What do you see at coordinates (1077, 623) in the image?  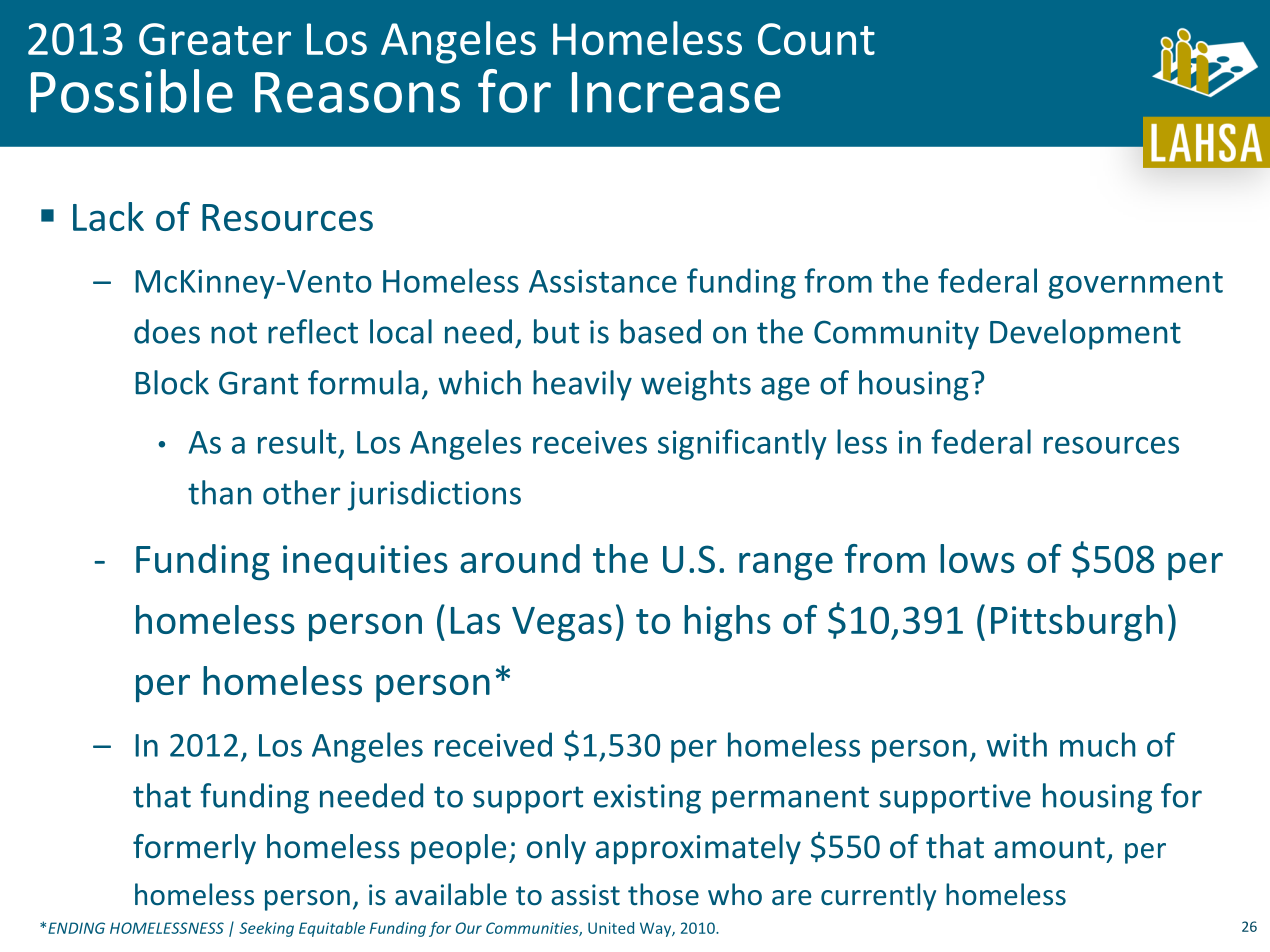 I see `Pittsburgh` at bounding box center [1077, 623].
